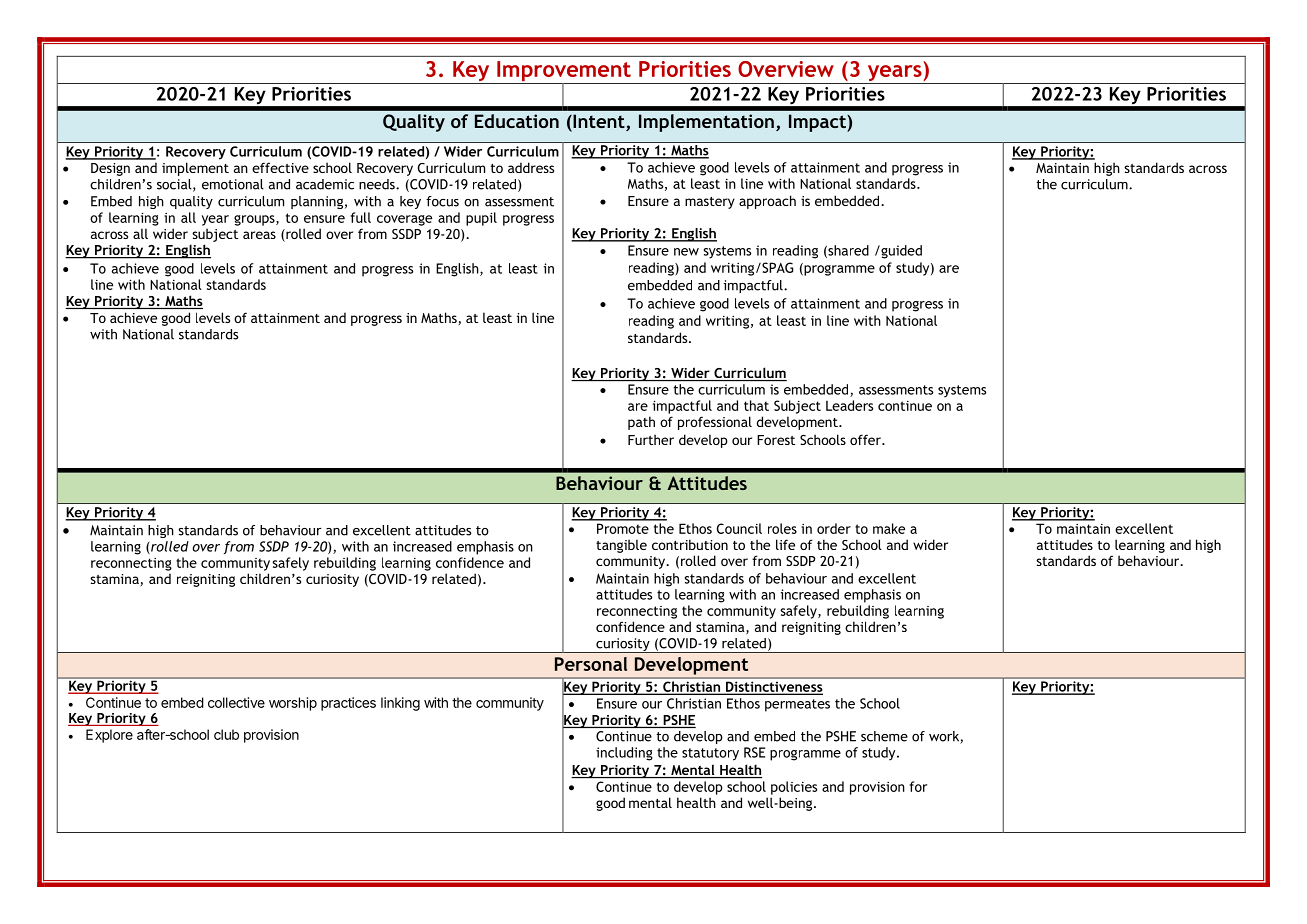  Describe the element at coordinates (226, 734) in the screenshot. I see `club` at that location.
